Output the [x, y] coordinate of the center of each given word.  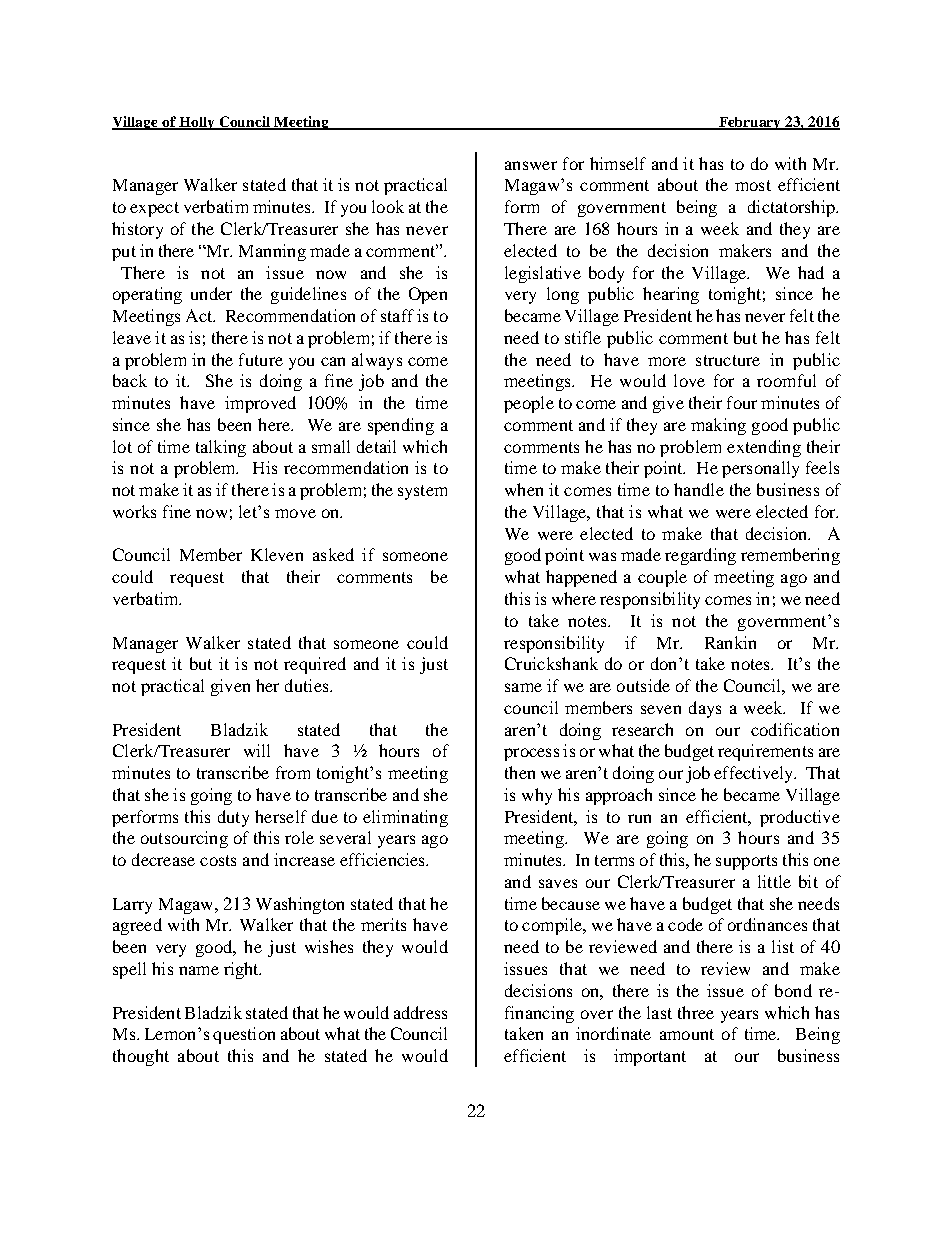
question [244, 1035]
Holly [197, 123]
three [696, 1012]
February [750, 123]
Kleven [277, 554]
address [420, 1012]
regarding [700, 556]
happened [581, 578]
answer [531, 165]
